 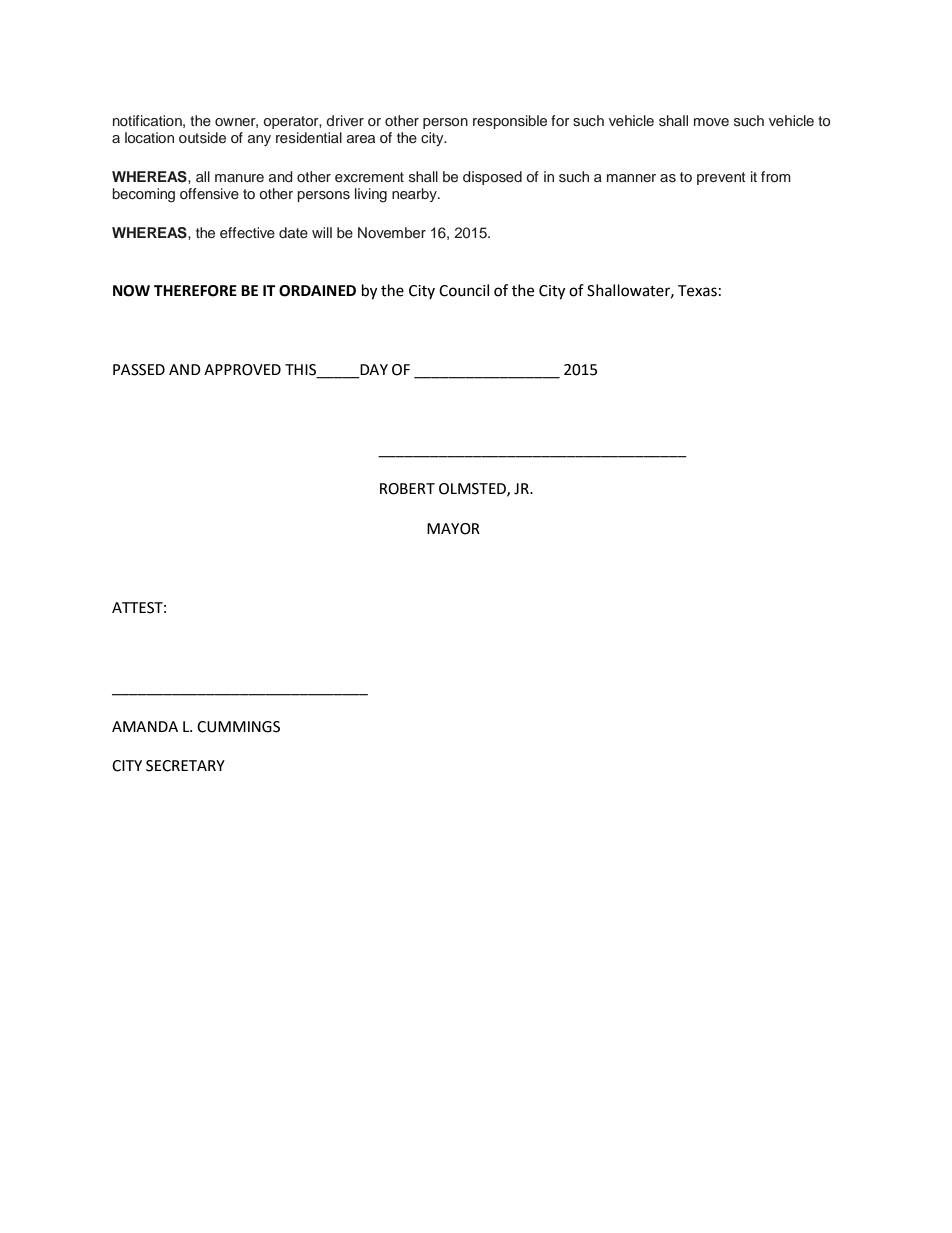 I want to click on move, so click(x=711, y=122).
